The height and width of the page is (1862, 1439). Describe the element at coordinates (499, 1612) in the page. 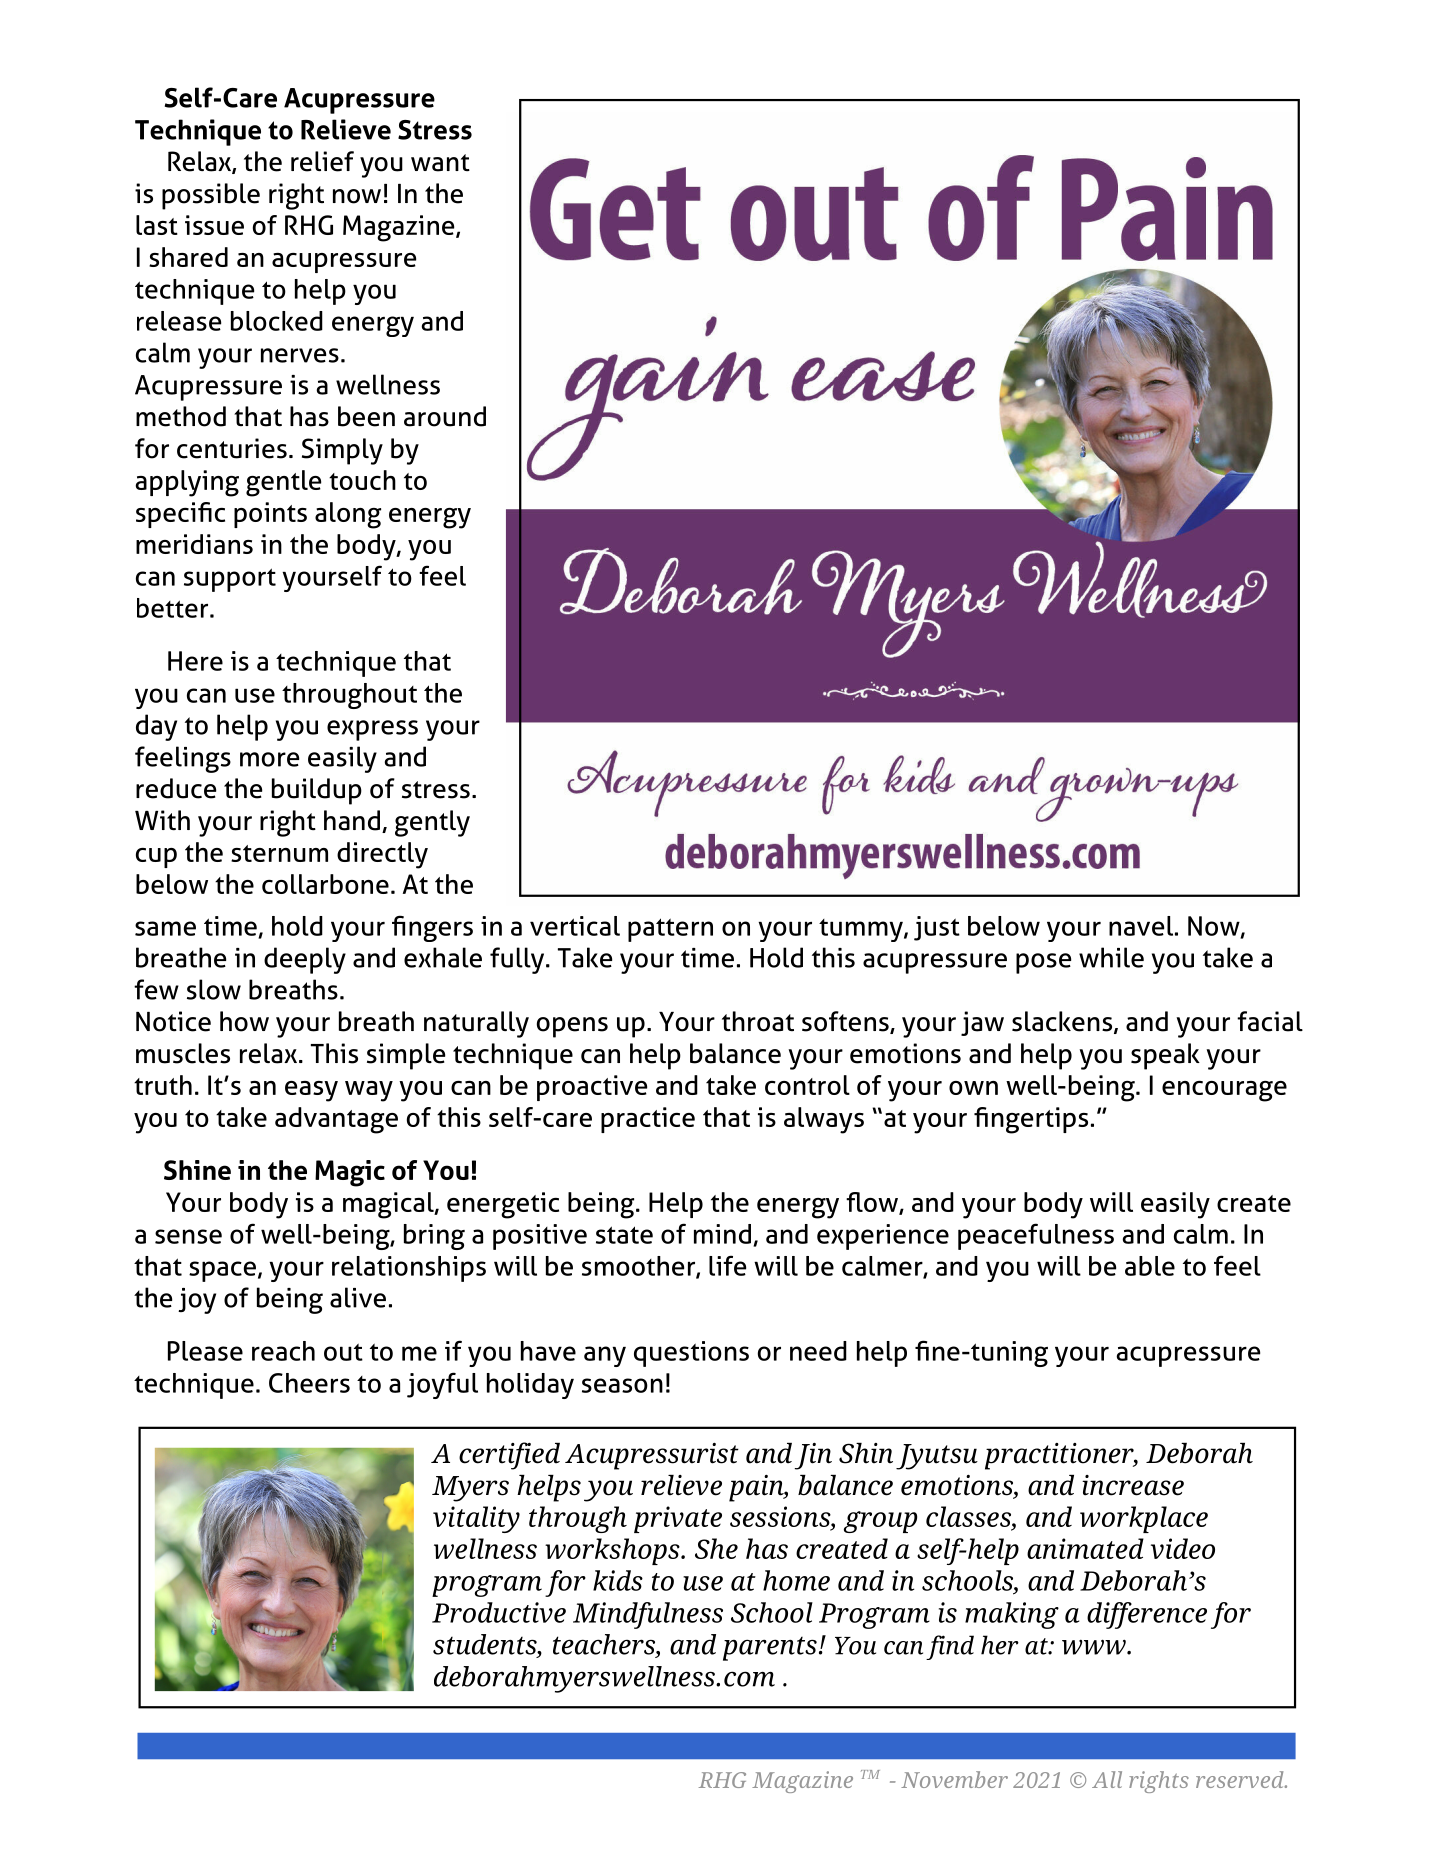

I see `Productive` at that location.
